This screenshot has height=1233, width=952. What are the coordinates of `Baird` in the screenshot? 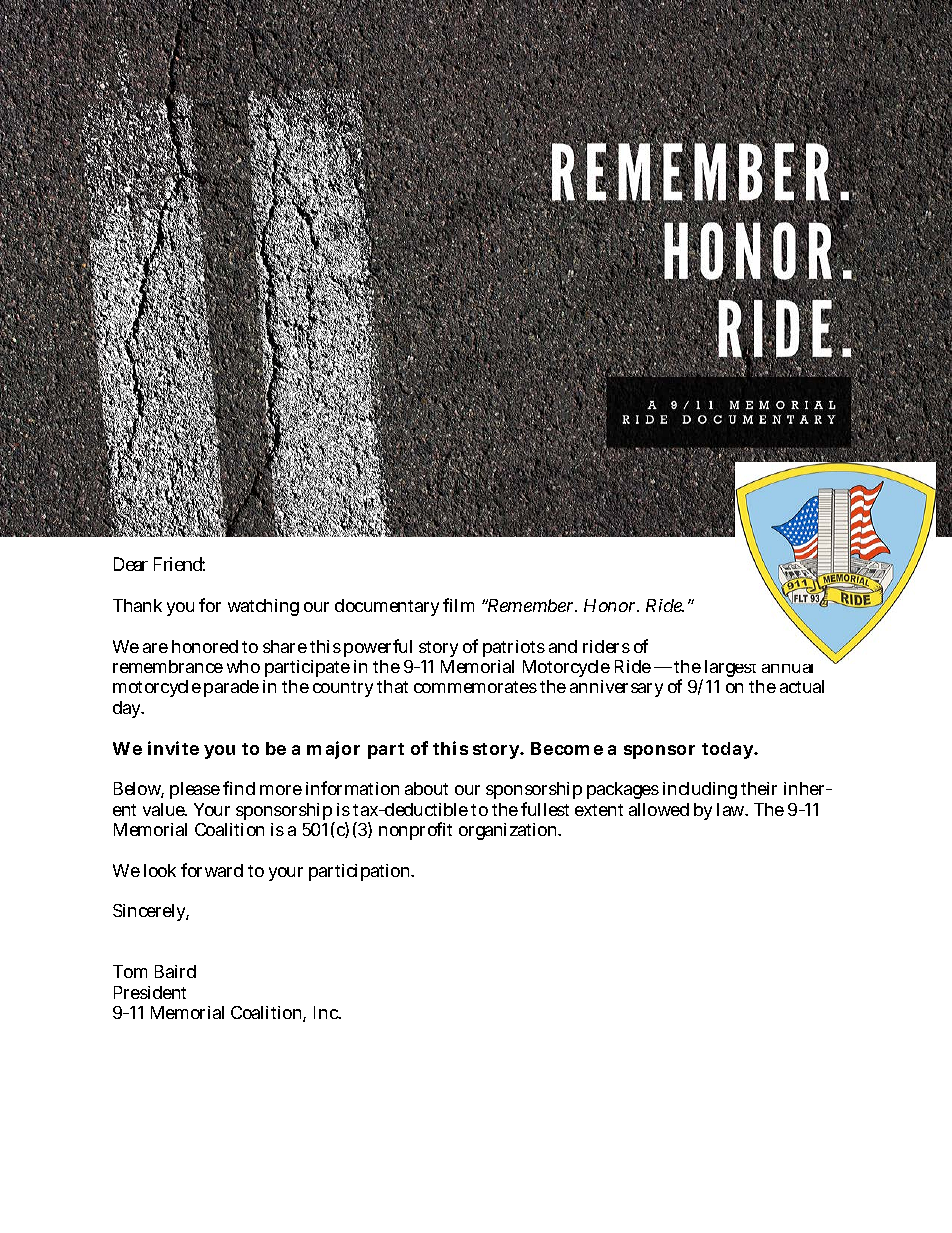 It's located at (175, 971).
